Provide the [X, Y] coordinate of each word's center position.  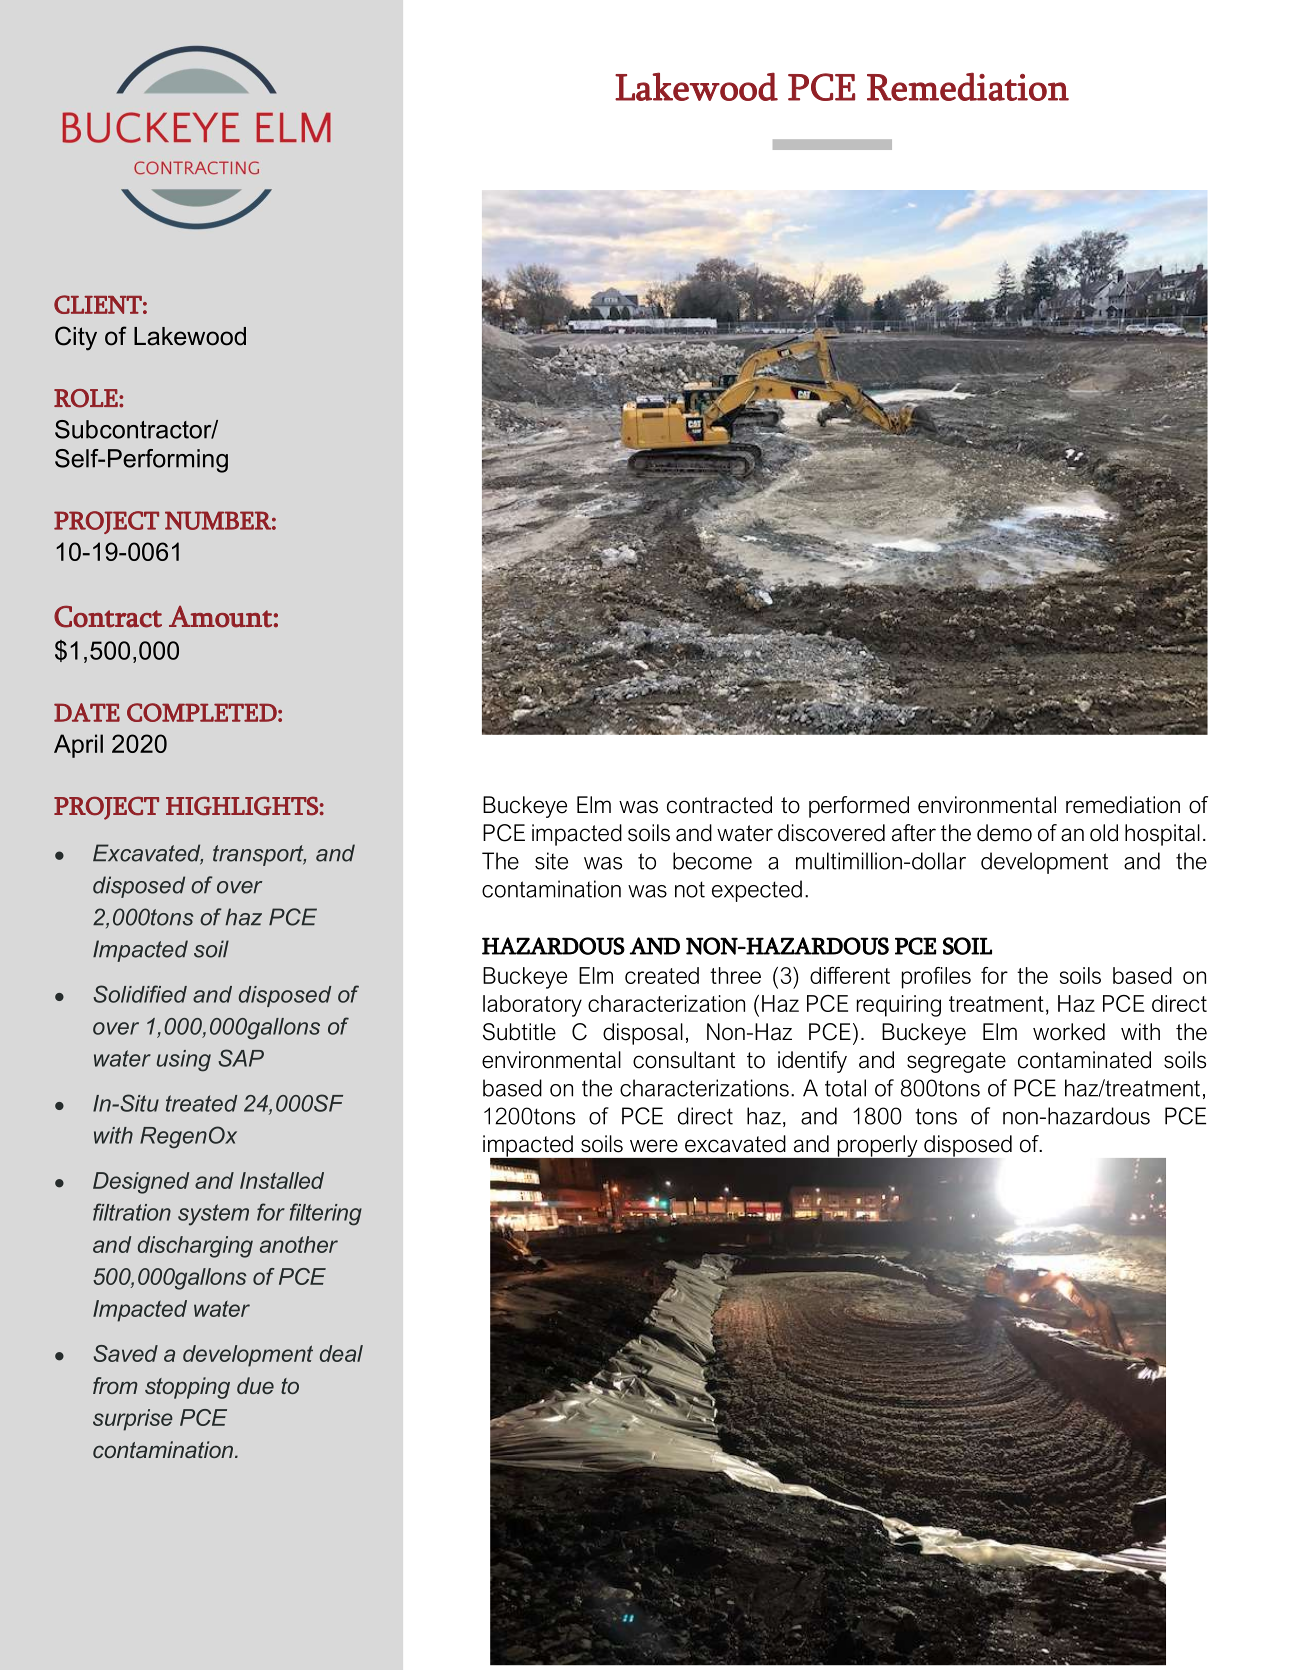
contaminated [1084, 1060]
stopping [187, 1388]
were [654, 1146]
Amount [220, 617]
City [76, 338]
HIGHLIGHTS [242, 805]
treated [201, 1103]
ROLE [87, 398]
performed [859, 807]
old [1104, 833]
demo [1004, 833]
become [712, 861]
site [551, 861]
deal [341, 1353]
